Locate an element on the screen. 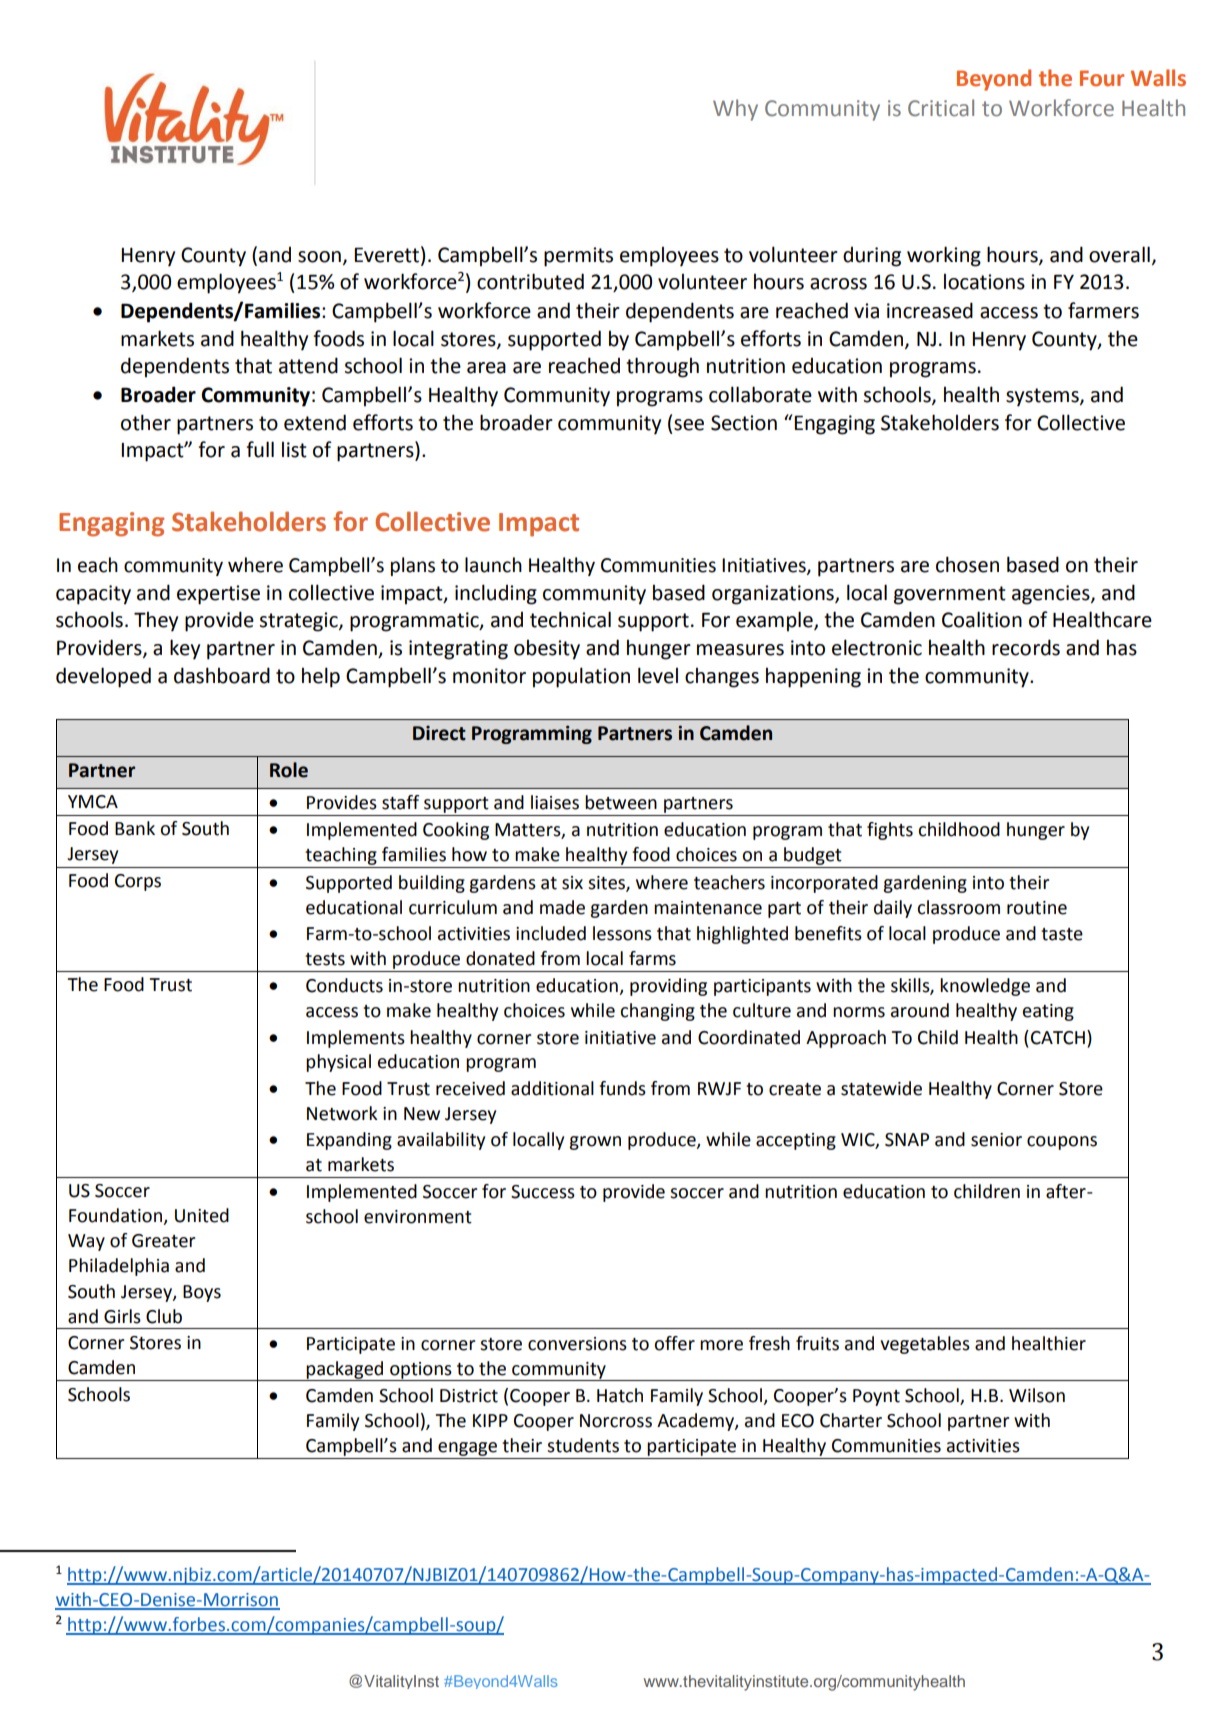  Club is located at coordinates (164, 1316).
